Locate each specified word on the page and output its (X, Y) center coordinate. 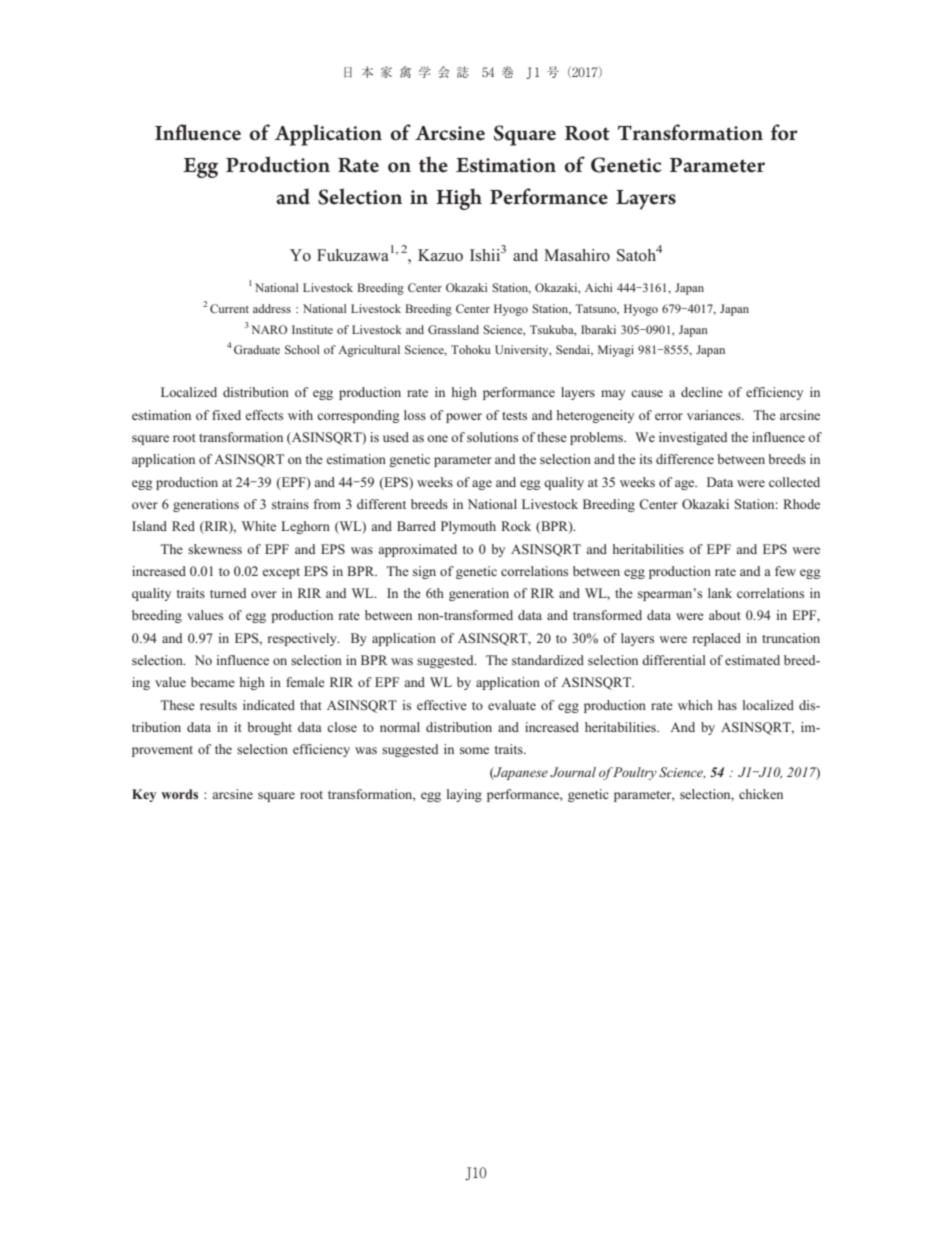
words (179, 794)
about (725, 615)
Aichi (598, 287)
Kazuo (440, 255)
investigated (693, 438)
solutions (492, 437)
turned (228, 593)
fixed (226, 415)
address (272, 308)
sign (424, 572)
